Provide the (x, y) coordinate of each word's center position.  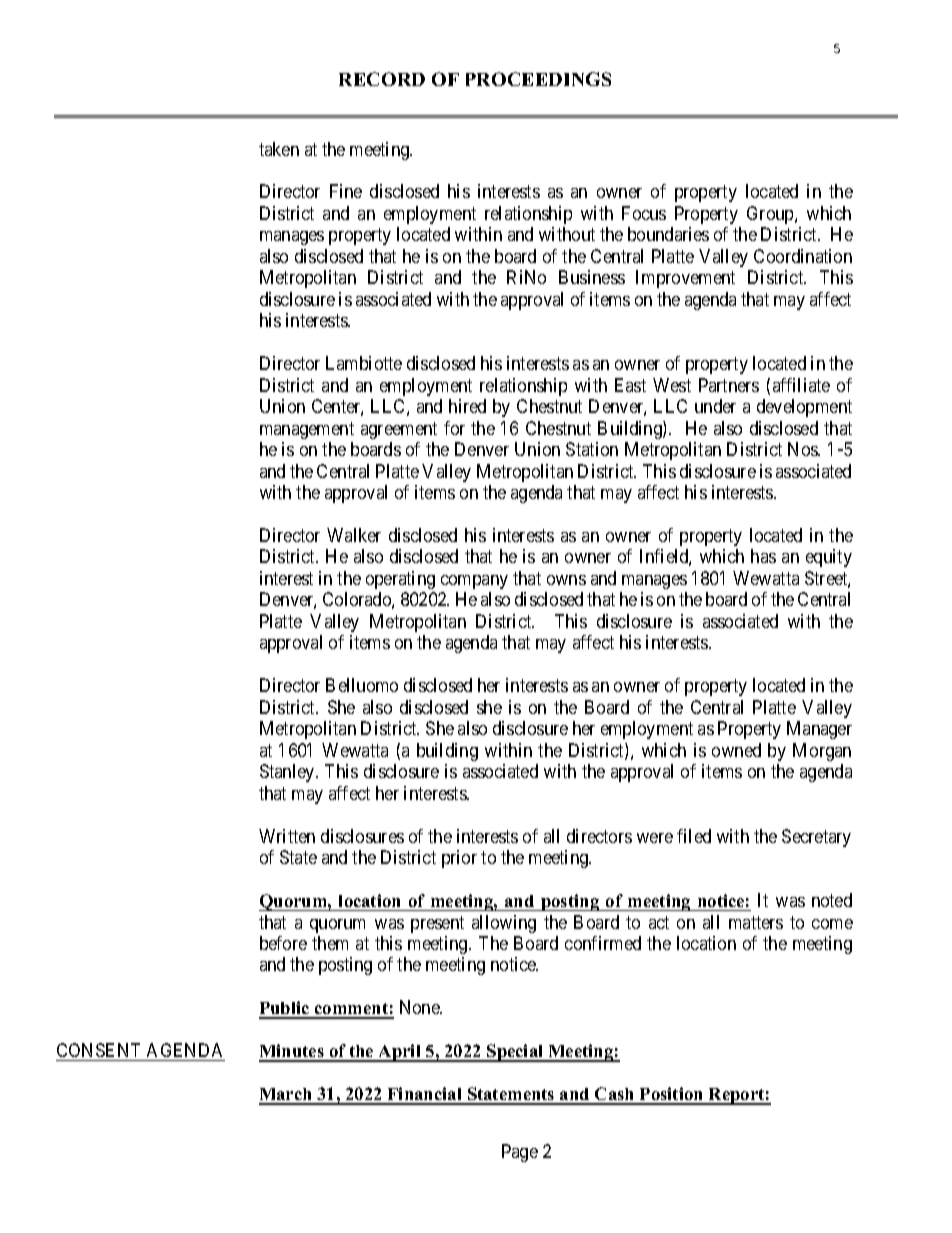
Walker (354, 535)
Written (287, 836)
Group (771, 215)
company (474, 582)
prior (459, 859)
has (763, 556)
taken (279, 149)
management (307, 430)
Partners (729, 385)
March (287, 1096)
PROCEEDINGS (538, 79)
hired (467, 406)
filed (694, 836)
